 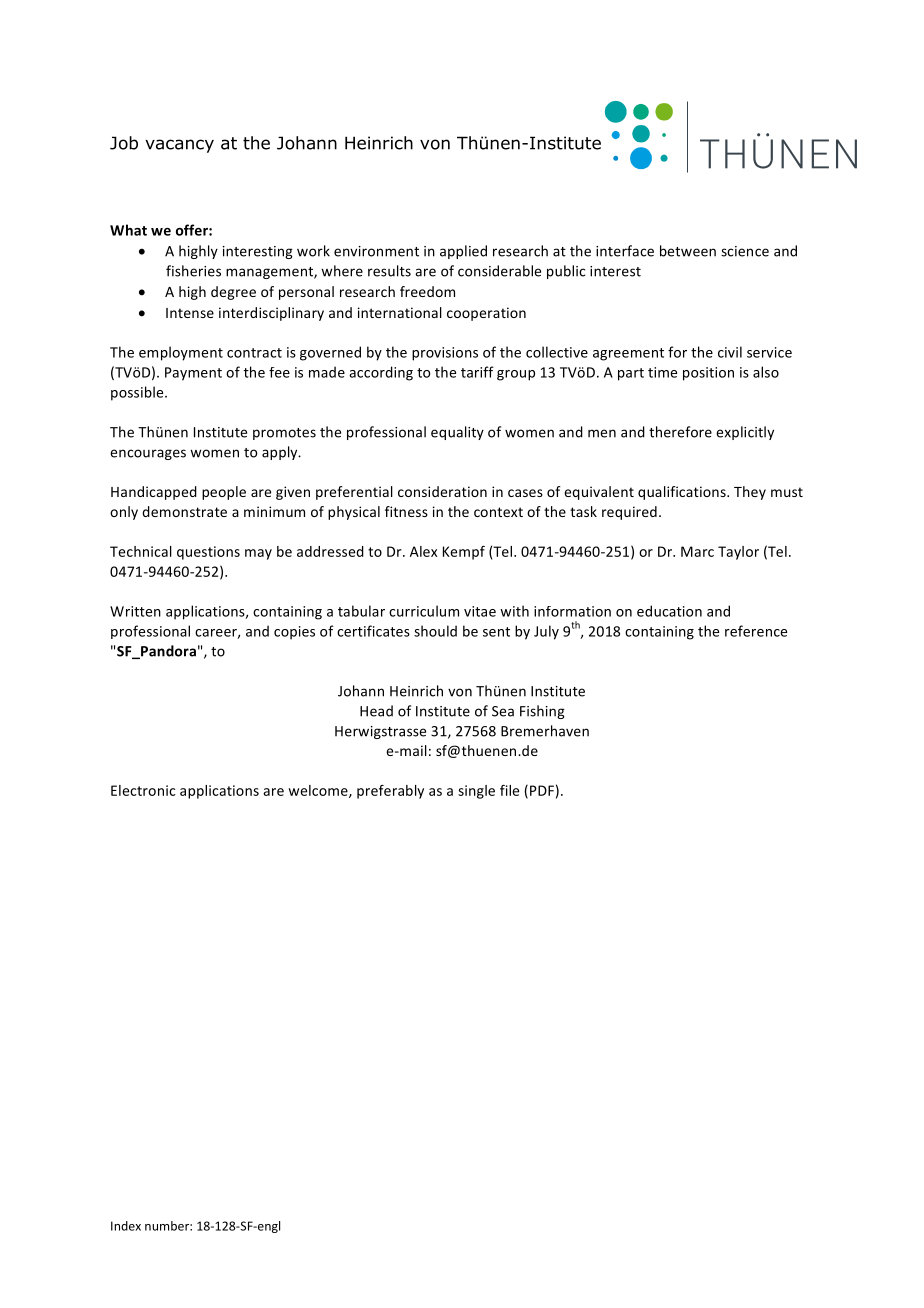 I want to click on applied, so click(x=463, y=252).
